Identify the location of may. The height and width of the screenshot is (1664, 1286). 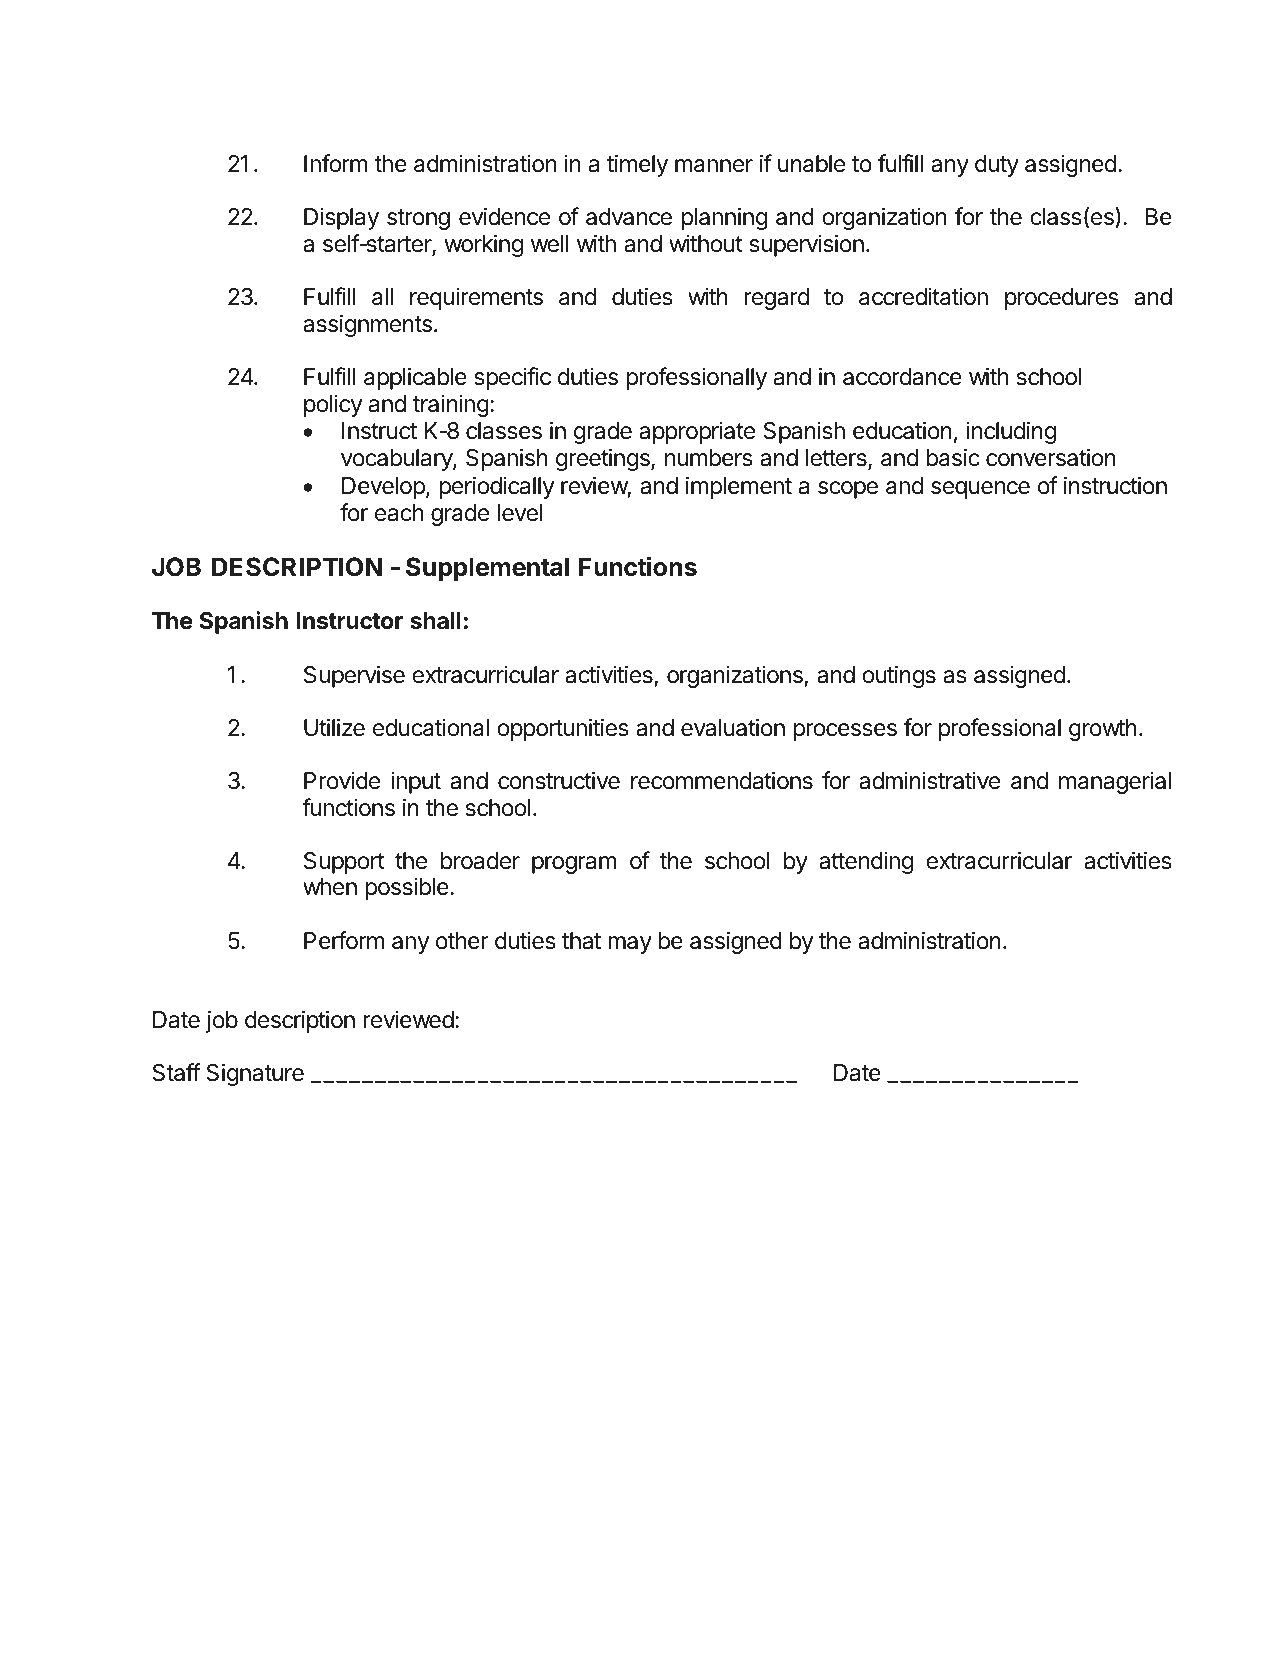
(630, 945).
